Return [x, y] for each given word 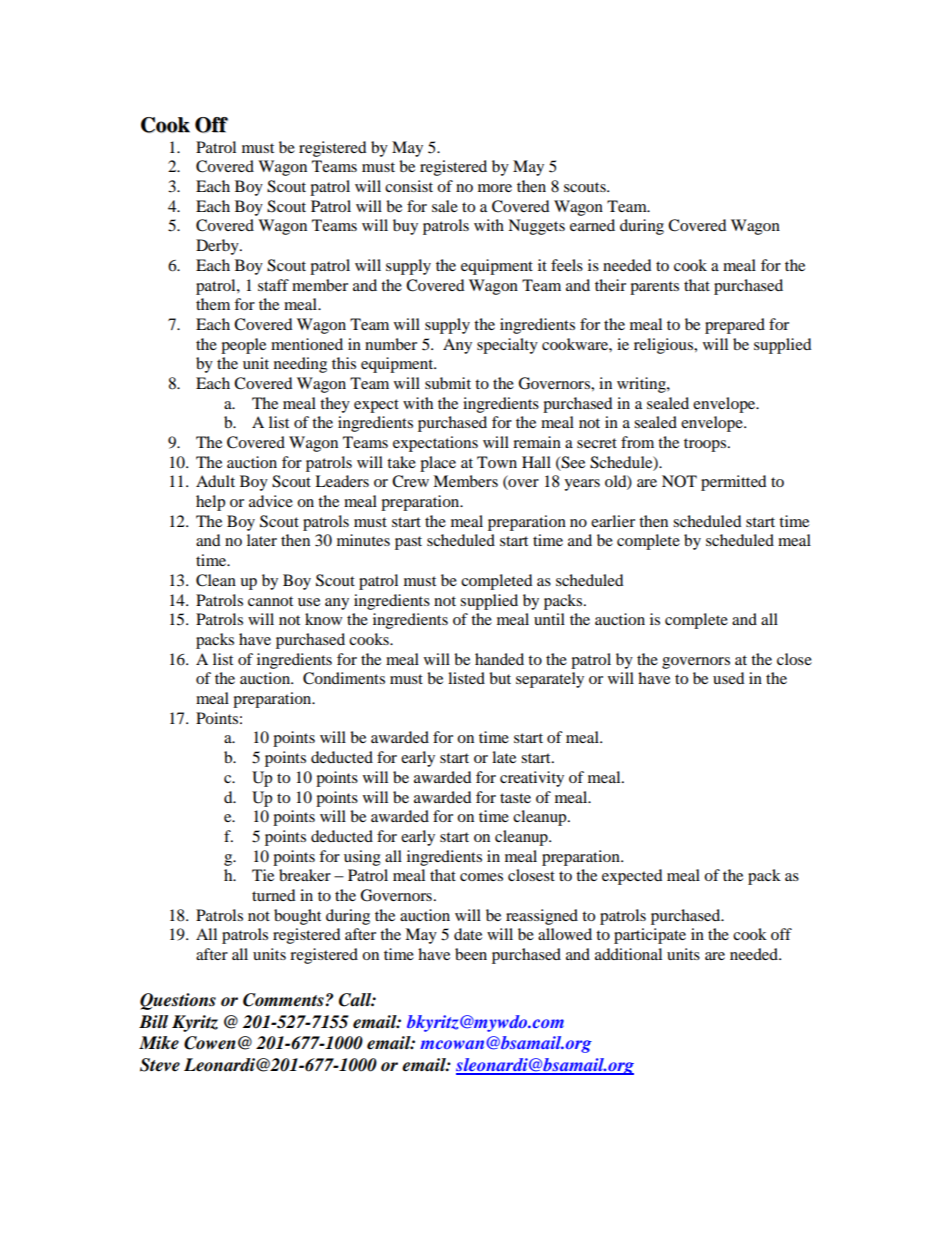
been [471, 954]
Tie [263, 875]
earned [592, 225]
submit [448, 383]
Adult [215, 481]
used [729, 678]
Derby [218, 247]
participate [650, 936]
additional [628, 954]
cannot [270, 601]
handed [499, 659]
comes [481, 877]
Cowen [210, 1043]
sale [445, 206]
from [637, 442]
